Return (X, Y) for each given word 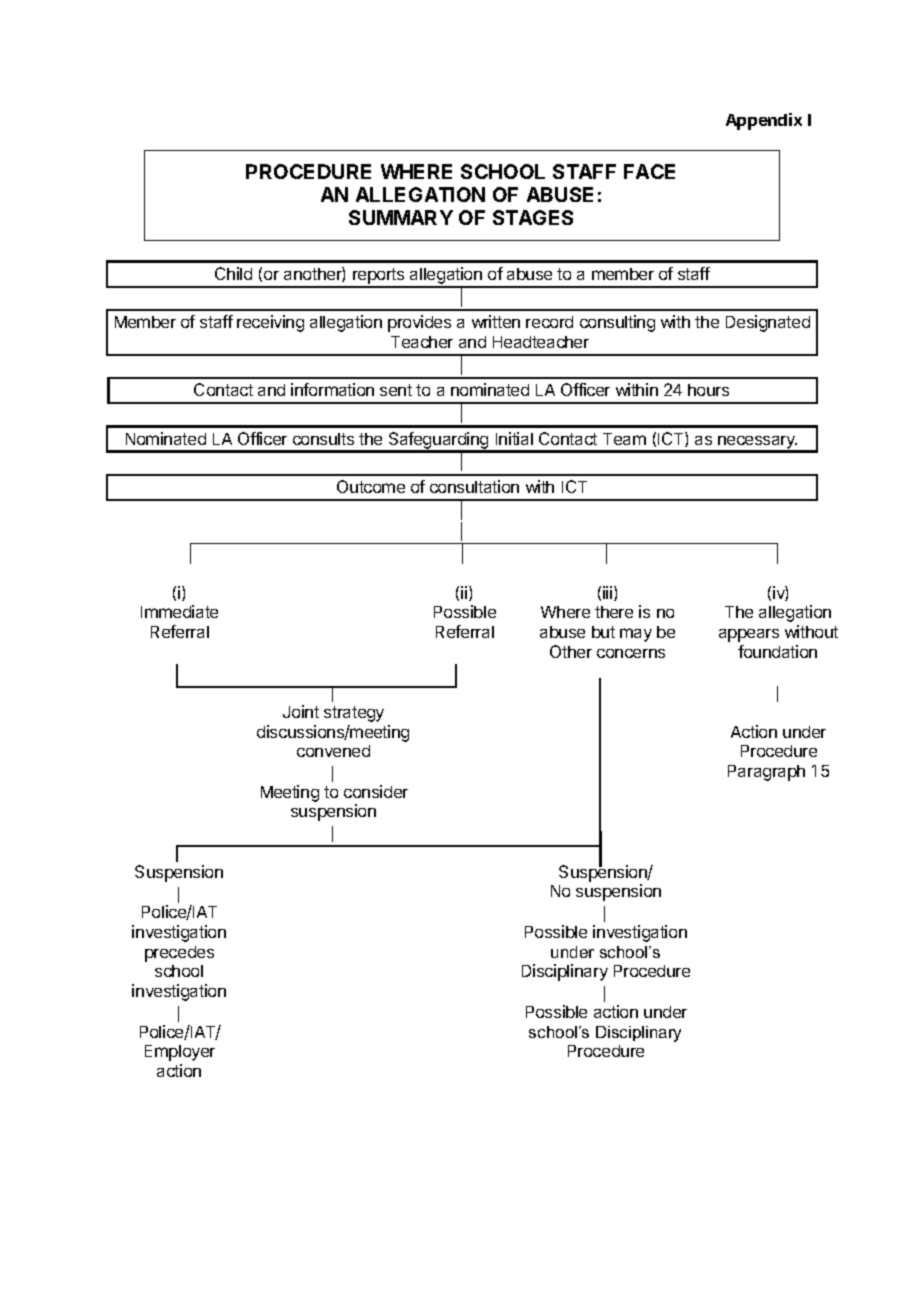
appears (749, 635)
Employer (180, 1053)
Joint (301, 711)
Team (624, 439)
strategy (354, 714)
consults (323, 439)
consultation (474, 486)
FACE (649, 171)
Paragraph (766, 773)
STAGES (533, 217)
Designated (768, 323)
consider (376, 791)
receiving (270, 323)
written (496, 321)
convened (333, 751)
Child (233, 273)
